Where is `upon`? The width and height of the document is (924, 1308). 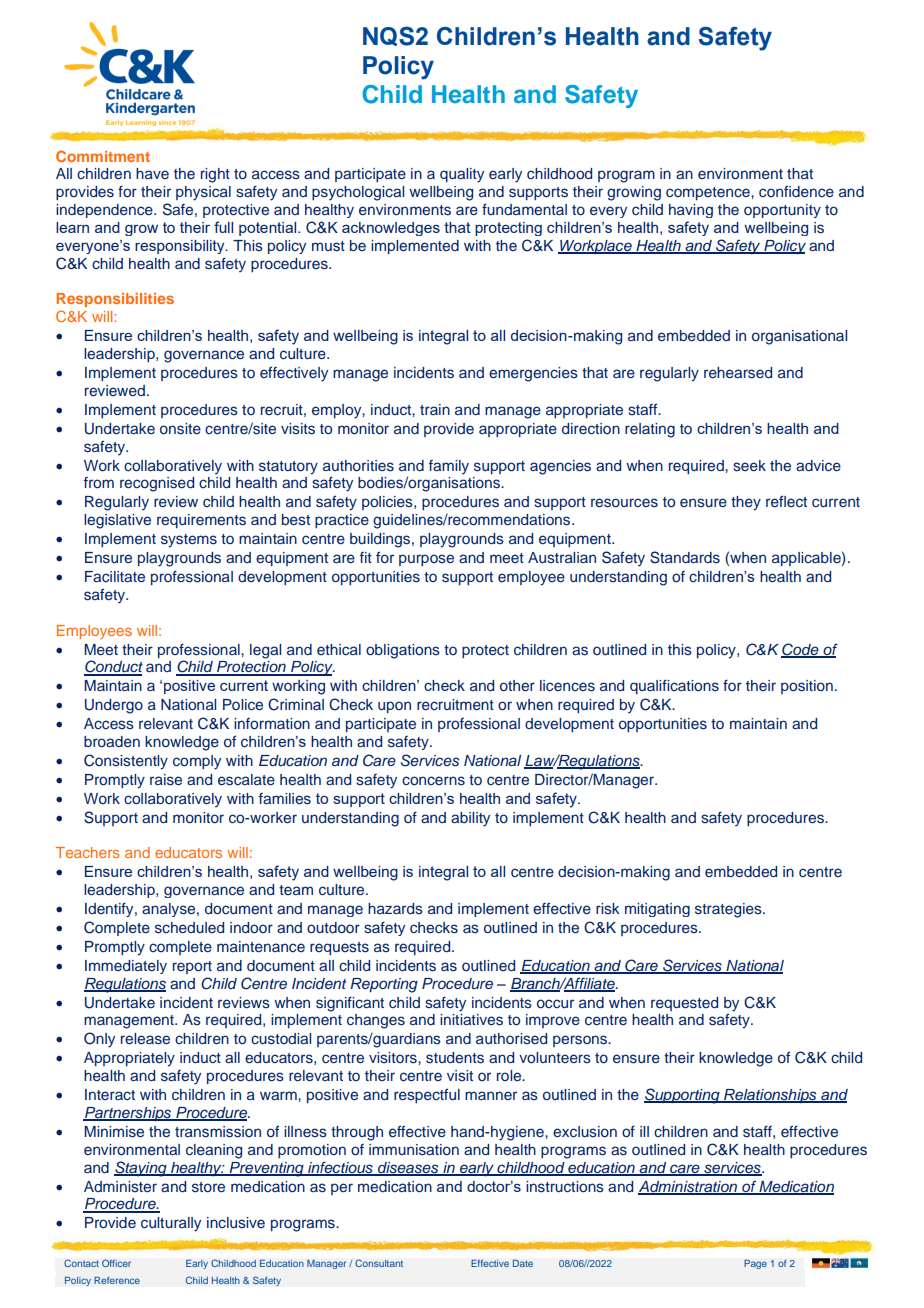 upon is located at coordinates (394, 707).
